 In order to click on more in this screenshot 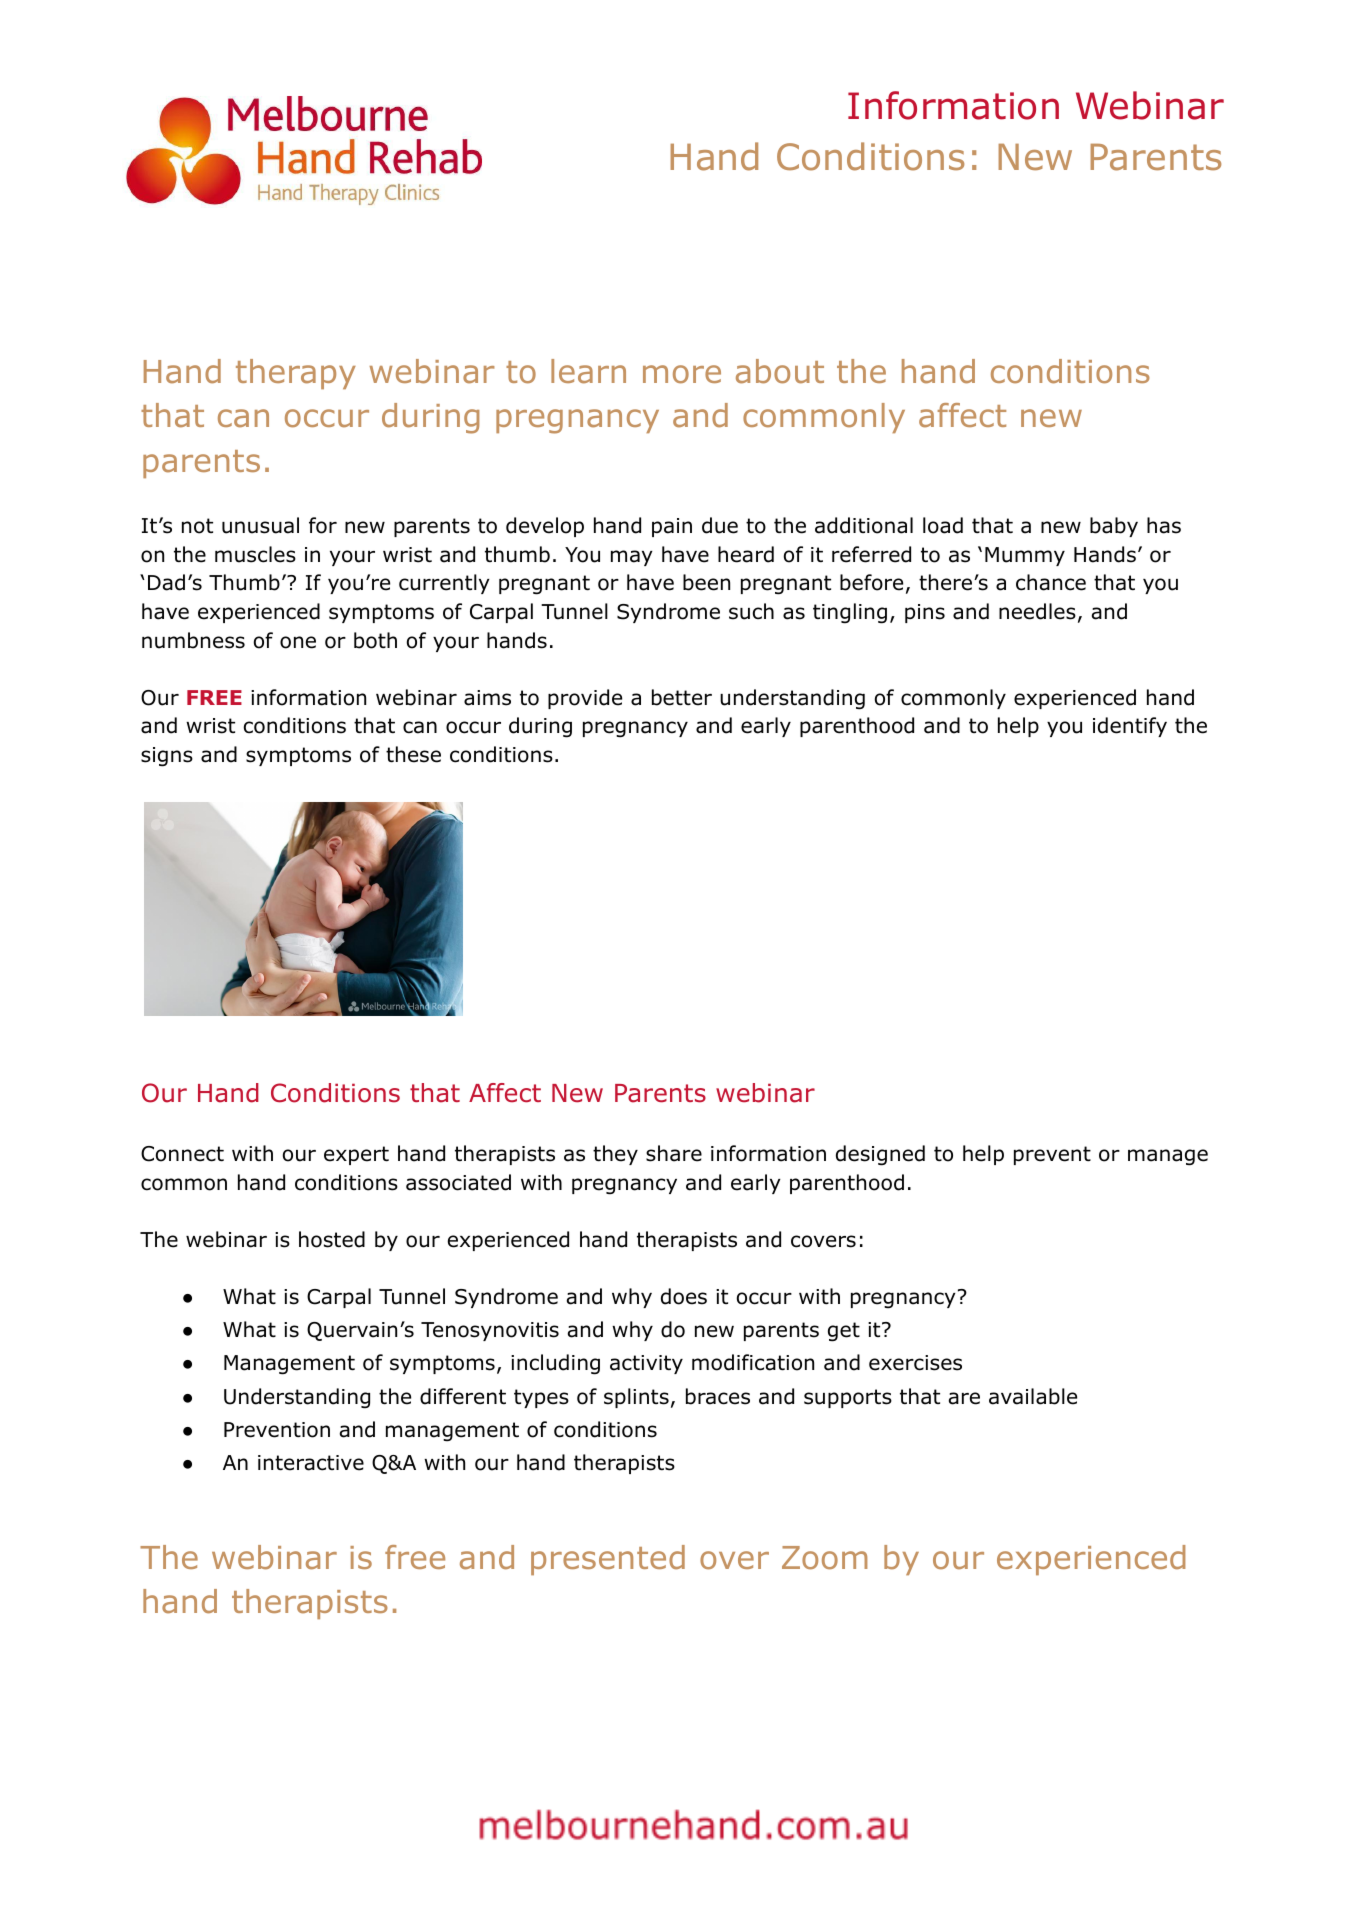, I will do `click(682, 374)`.
